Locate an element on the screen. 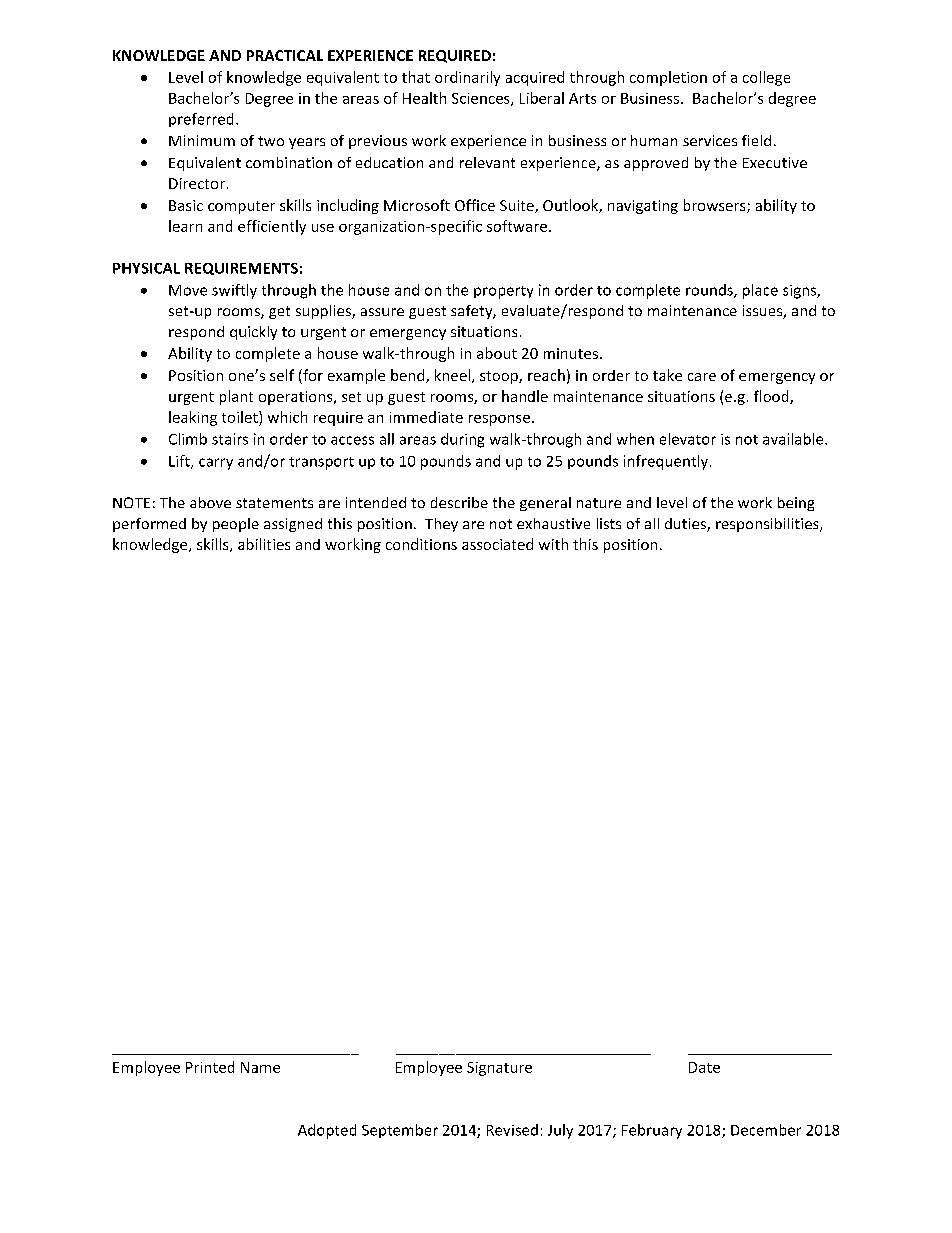  Name is located at coordinates (260, 1067).
